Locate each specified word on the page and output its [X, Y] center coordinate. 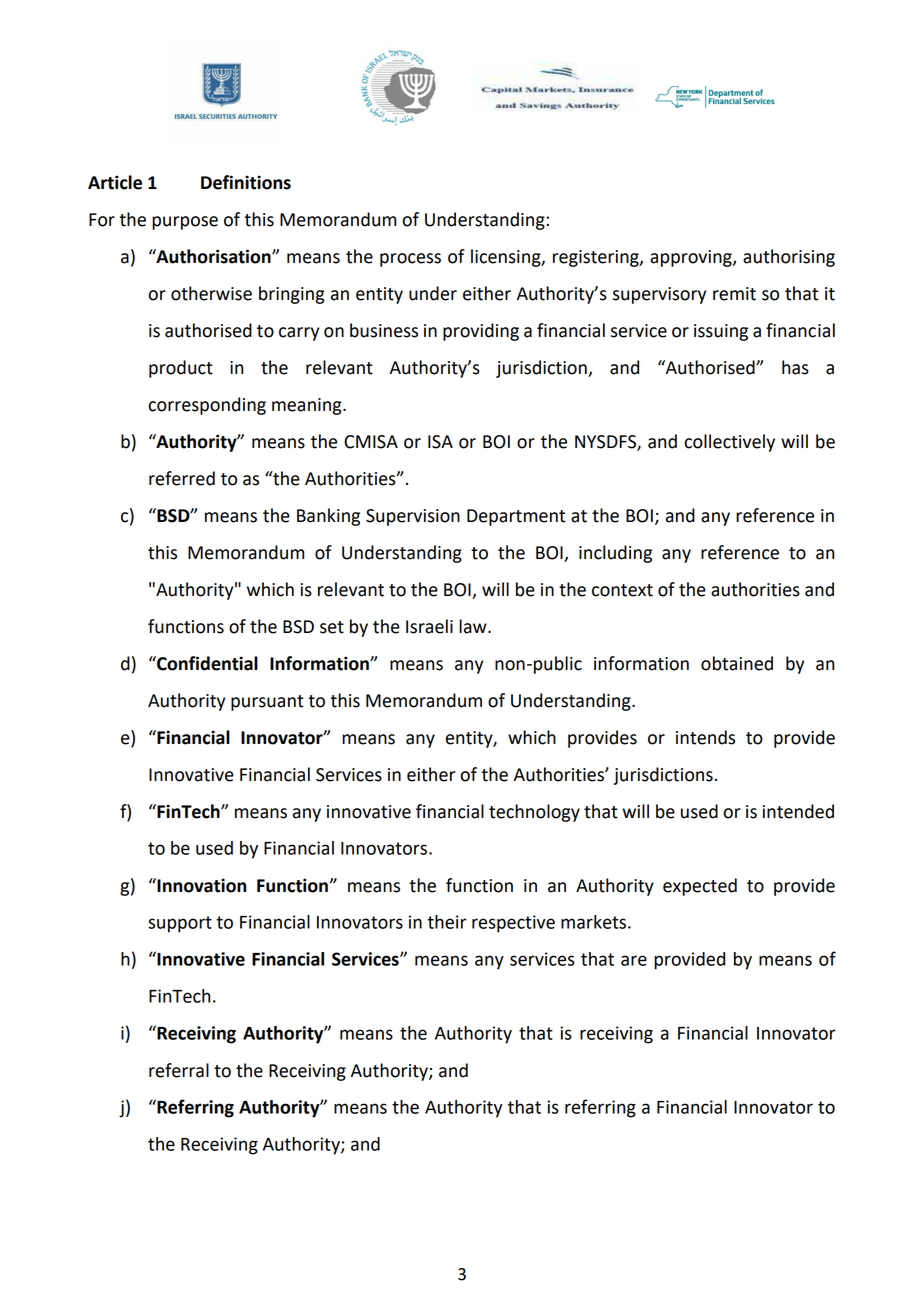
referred [182, 478]
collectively [730, 443]
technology [534, 813]
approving [692, 258]
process [410, 260]
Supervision [413, 517]
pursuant [267, 703]
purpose [185, 223]
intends [705, 737]
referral [179, 1070]
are [634, 960]
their [447, 922]
